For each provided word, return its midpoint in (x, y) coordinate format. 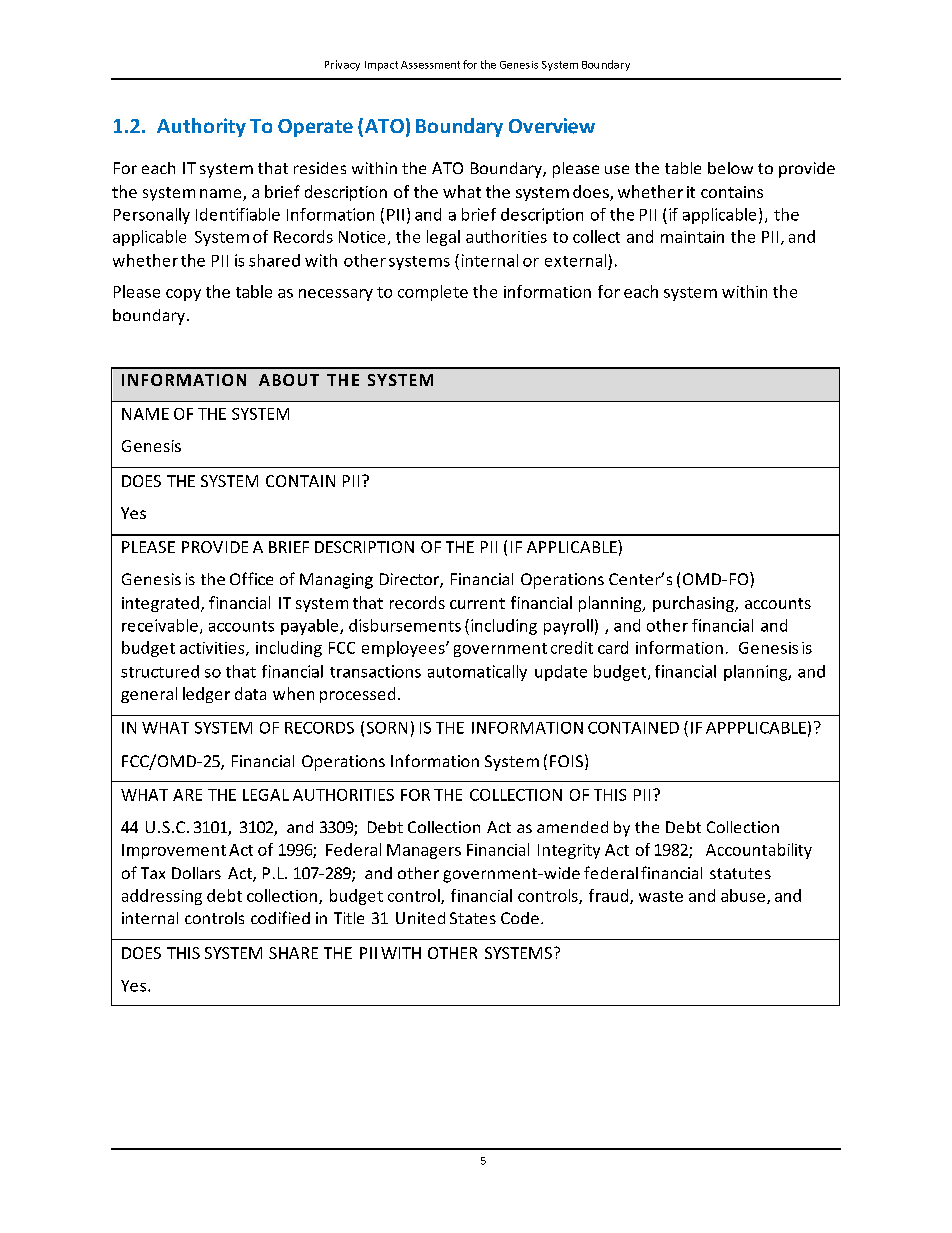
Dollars (196, 873)
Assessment (430, 65)
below (730, 168)
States (473, 918)
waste (661, 896)
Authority (201, 127)
